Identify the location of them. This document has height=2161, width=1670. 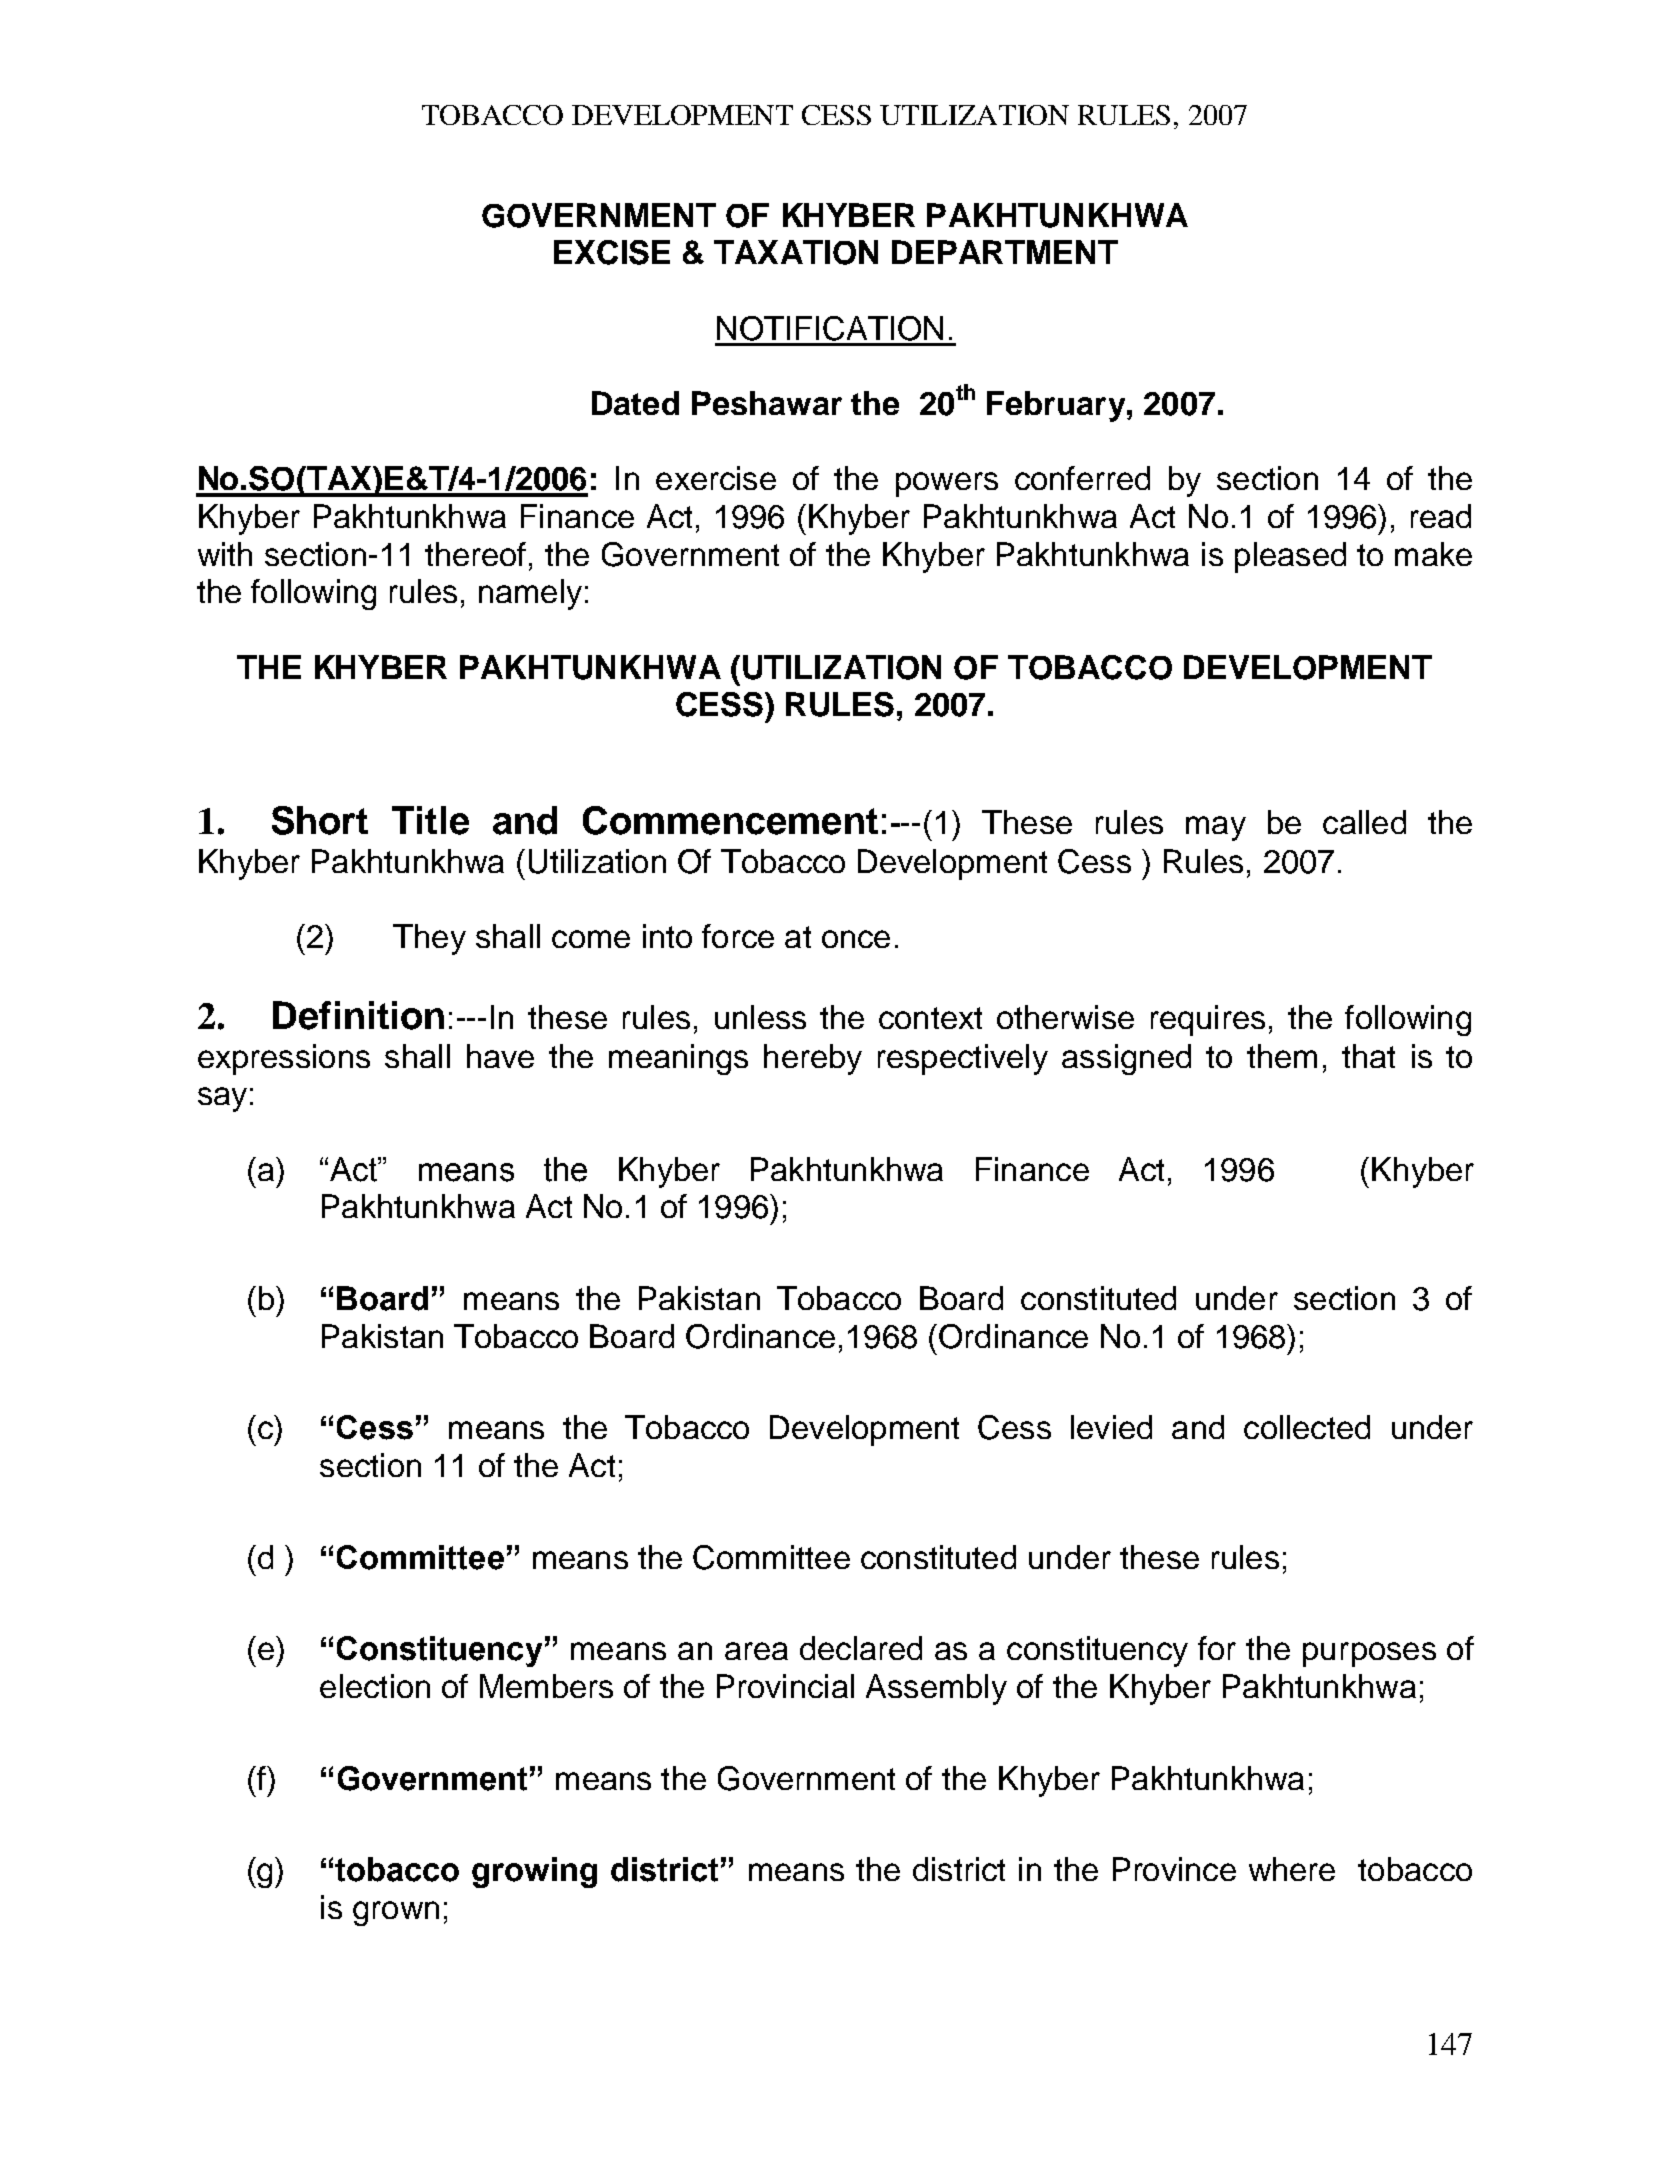
(1282, 1056).
